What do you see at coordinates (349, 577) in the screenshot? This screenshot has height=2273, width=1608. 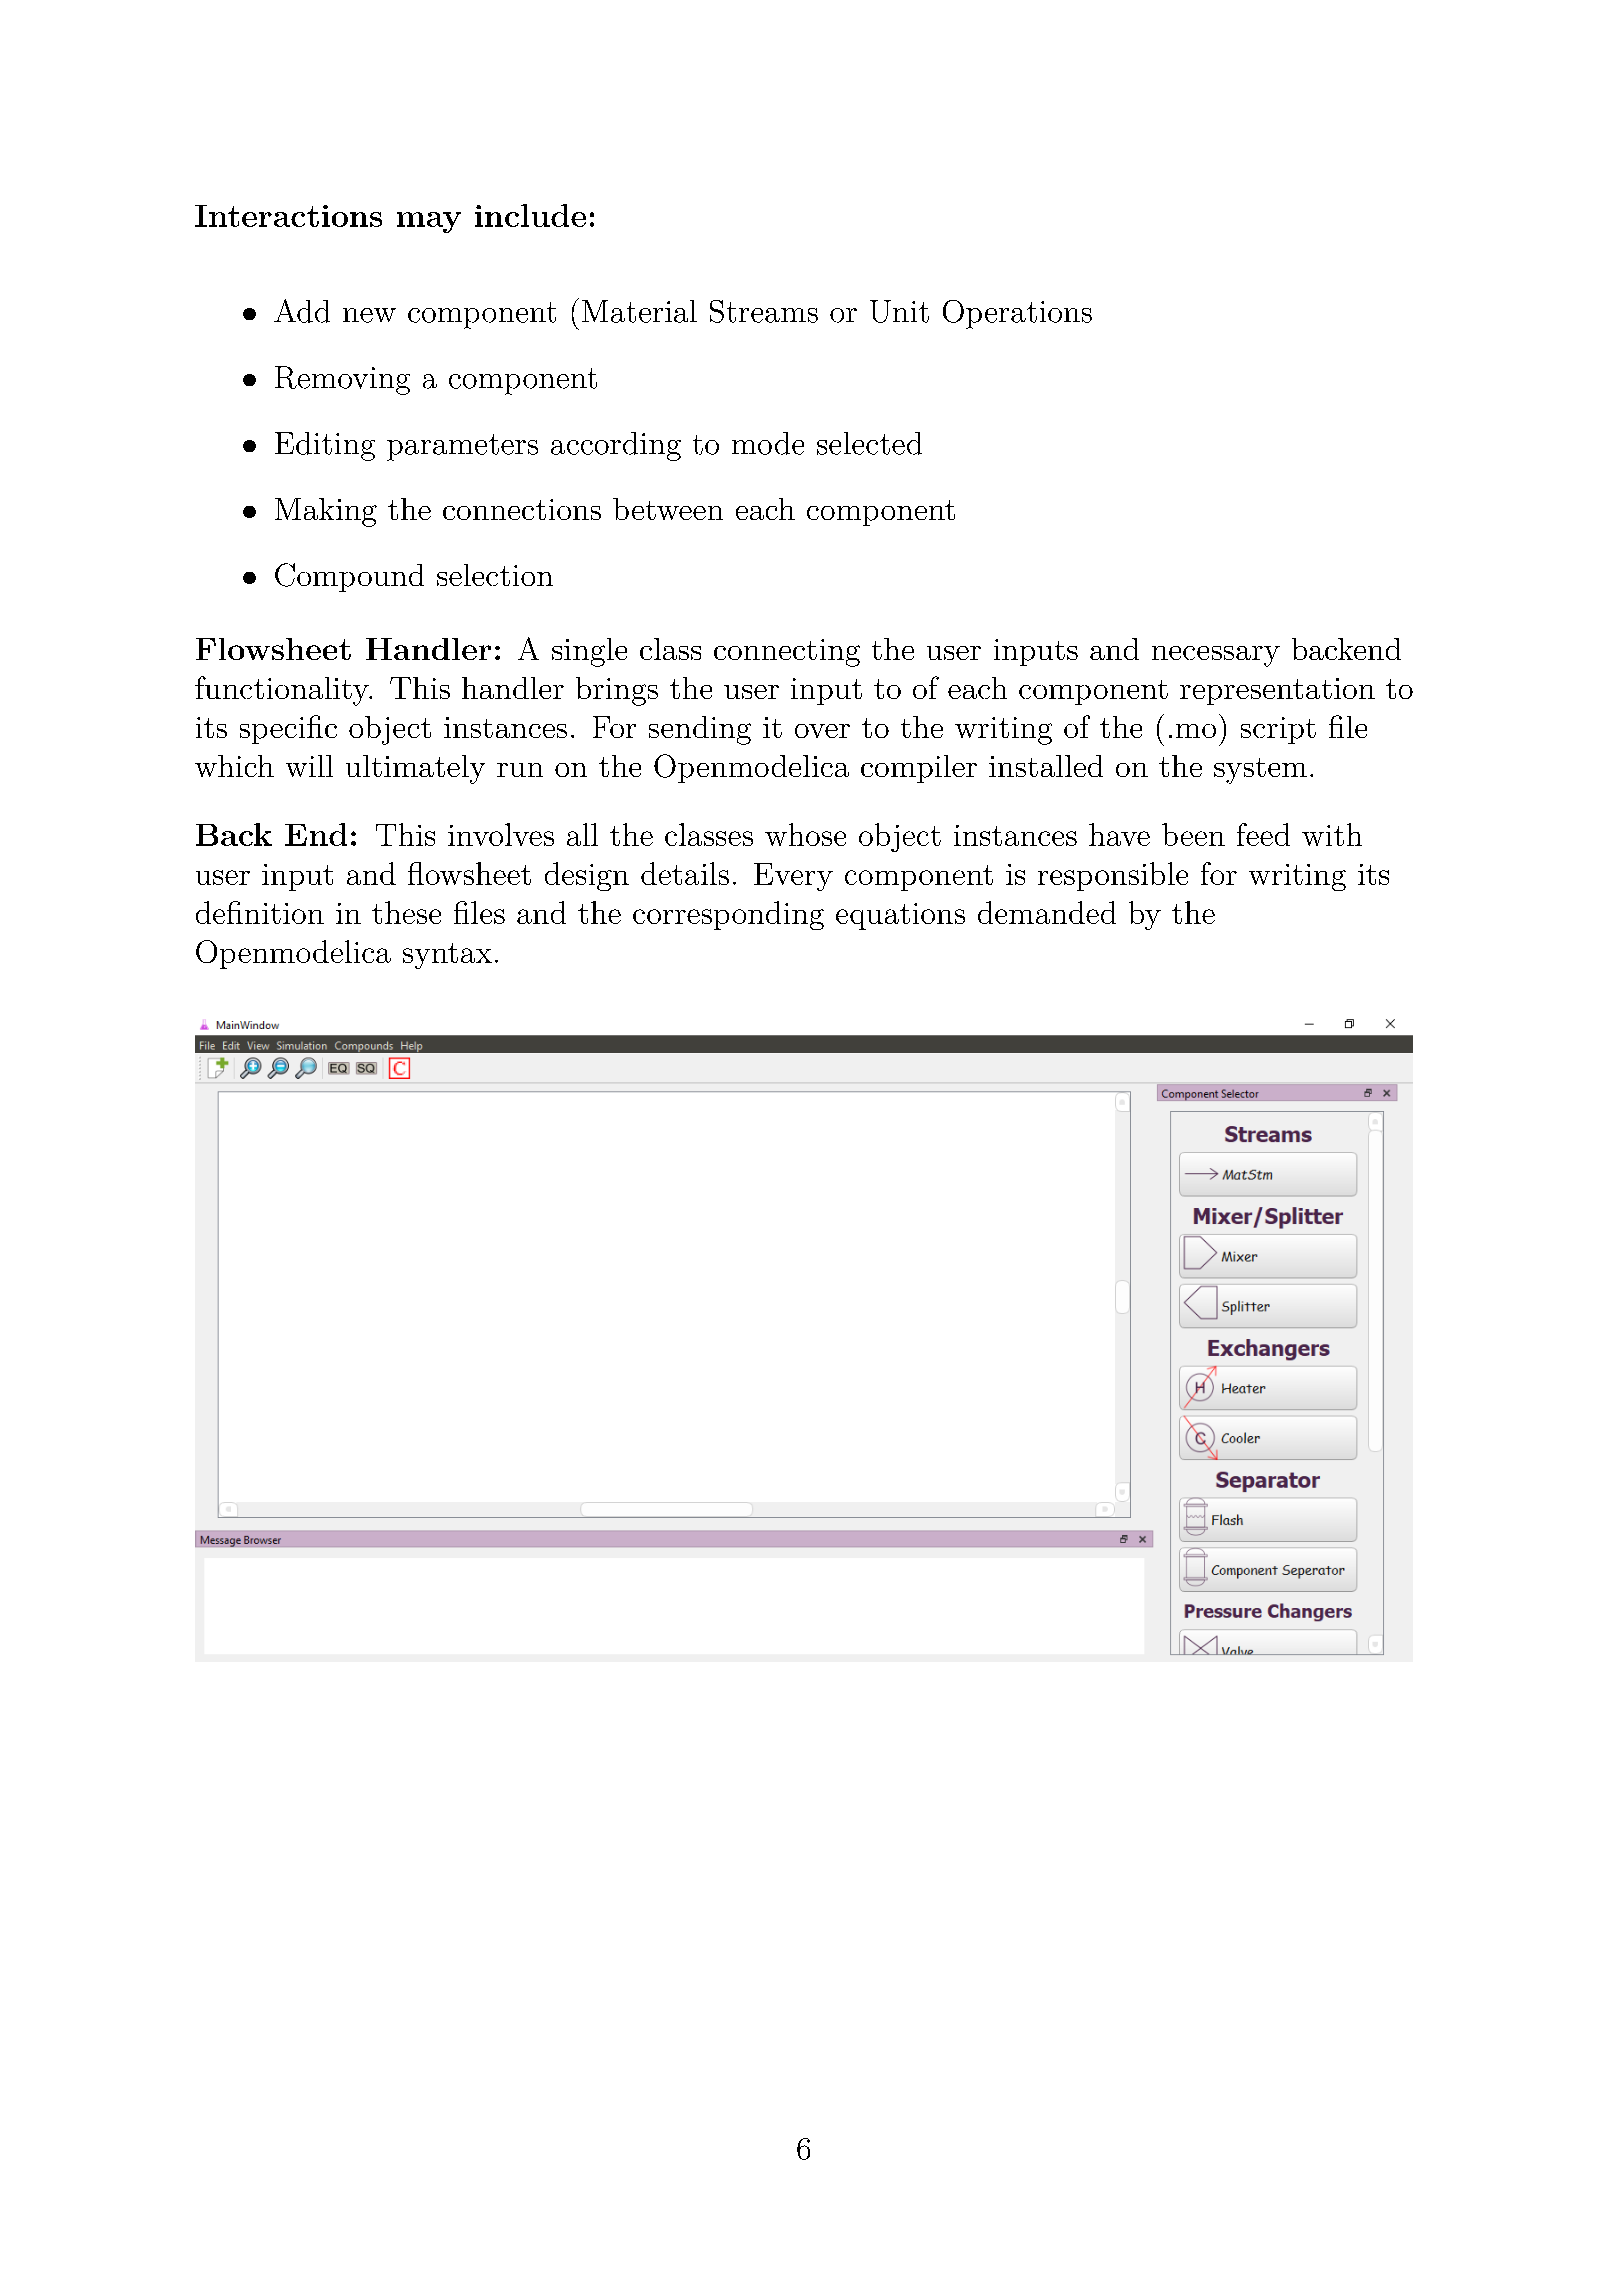 I see `Compound` at bounding box center [349, 577].
